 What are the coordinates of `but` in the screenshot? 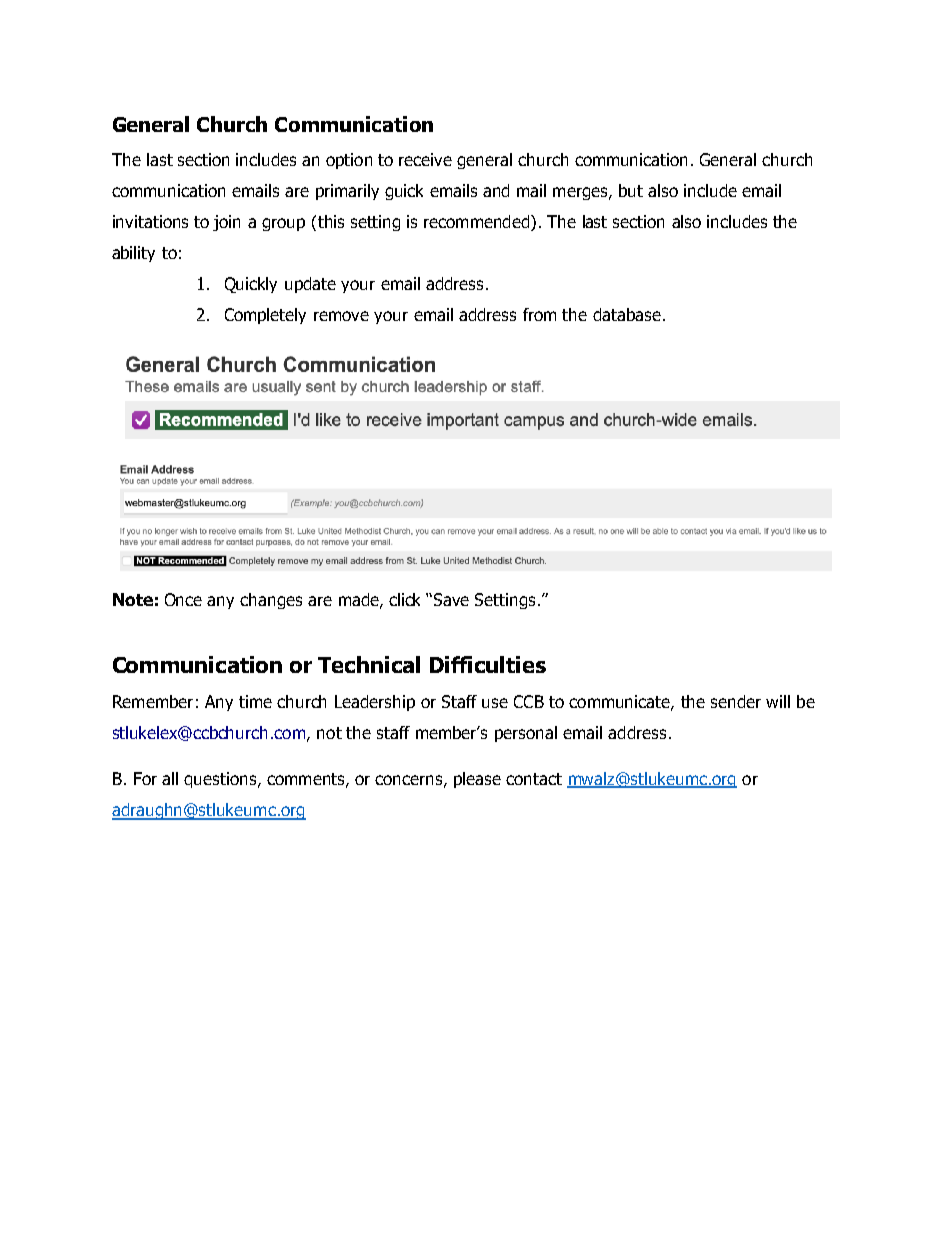 It's located at (631, 190).
